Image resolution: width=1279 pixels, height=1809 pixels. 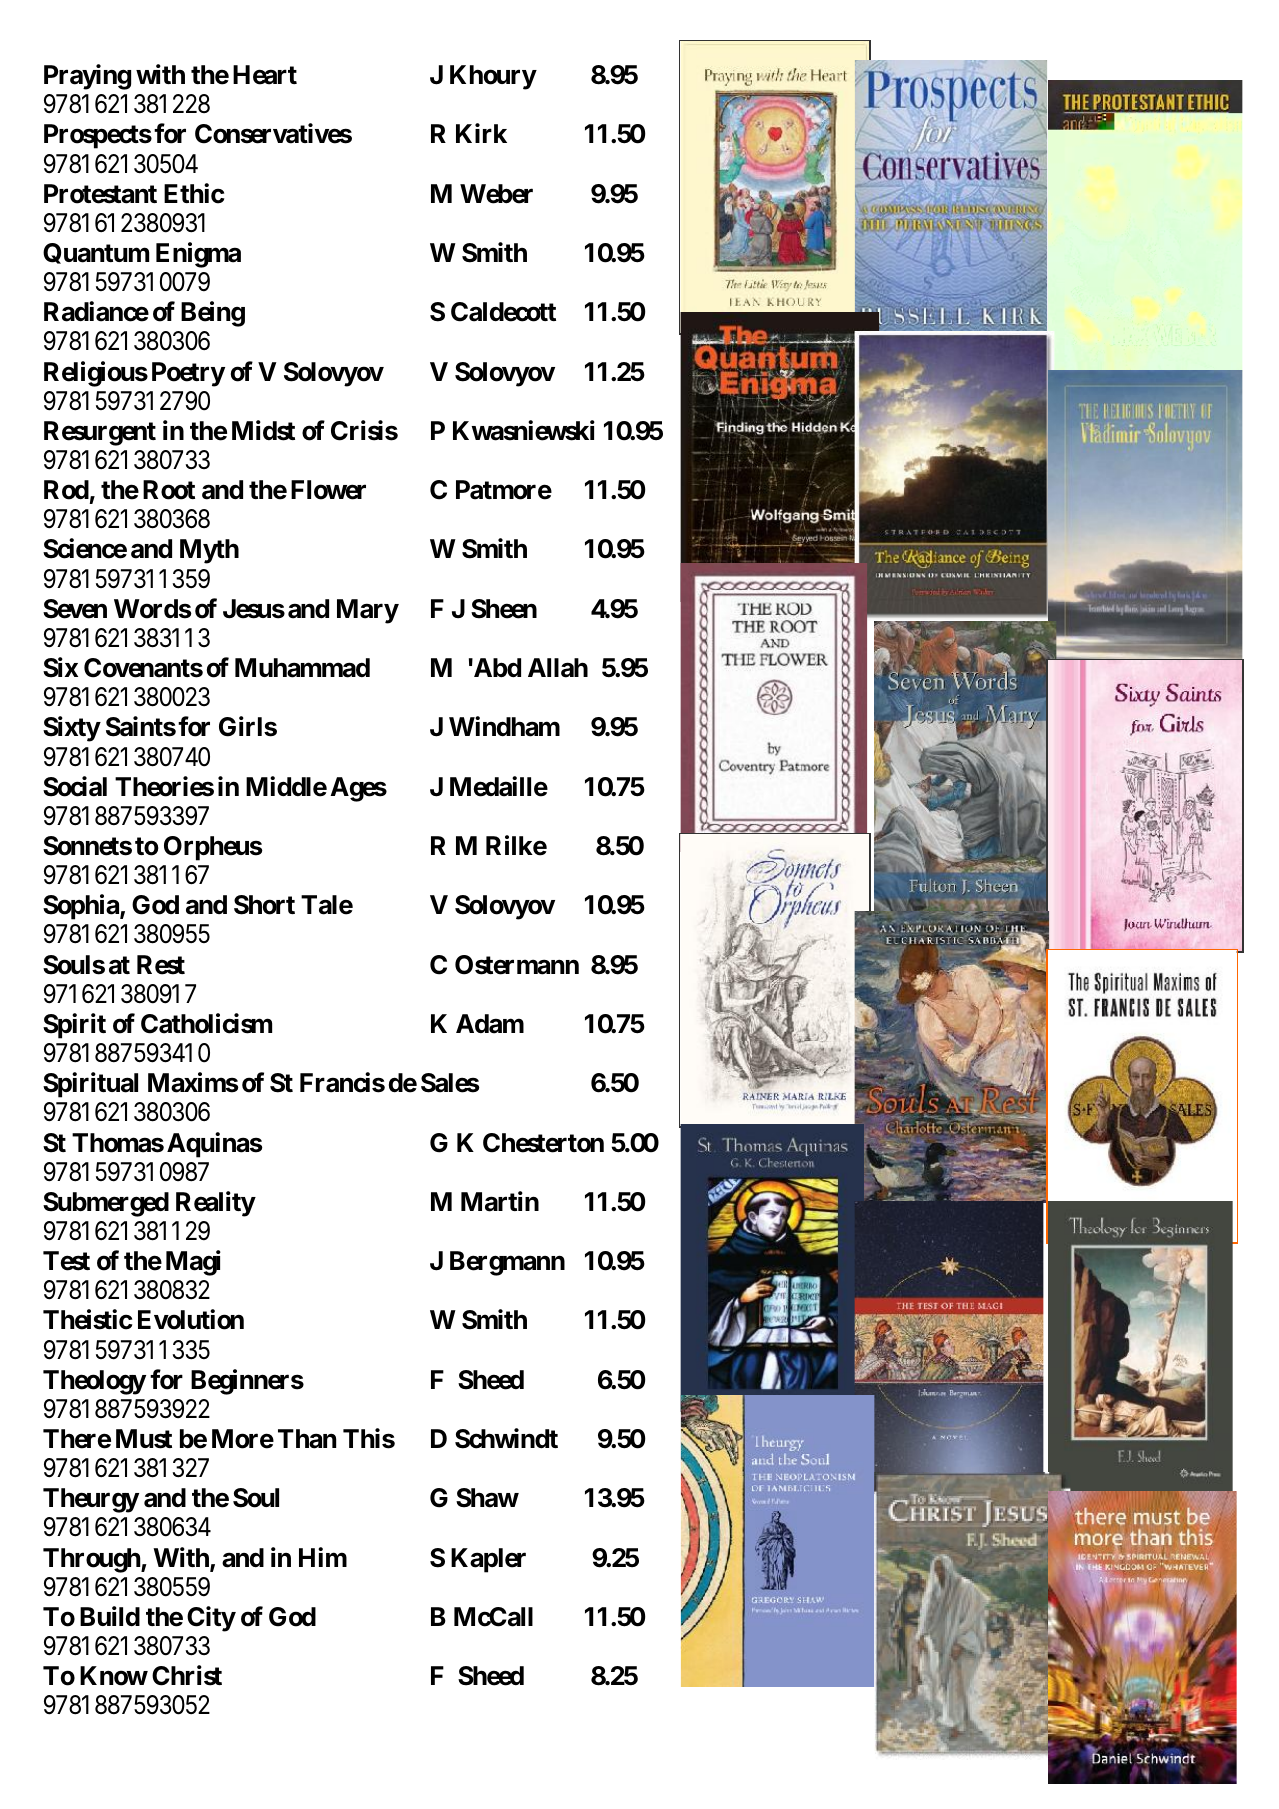 I want to click on Praying, so click(x=87, y=77).
